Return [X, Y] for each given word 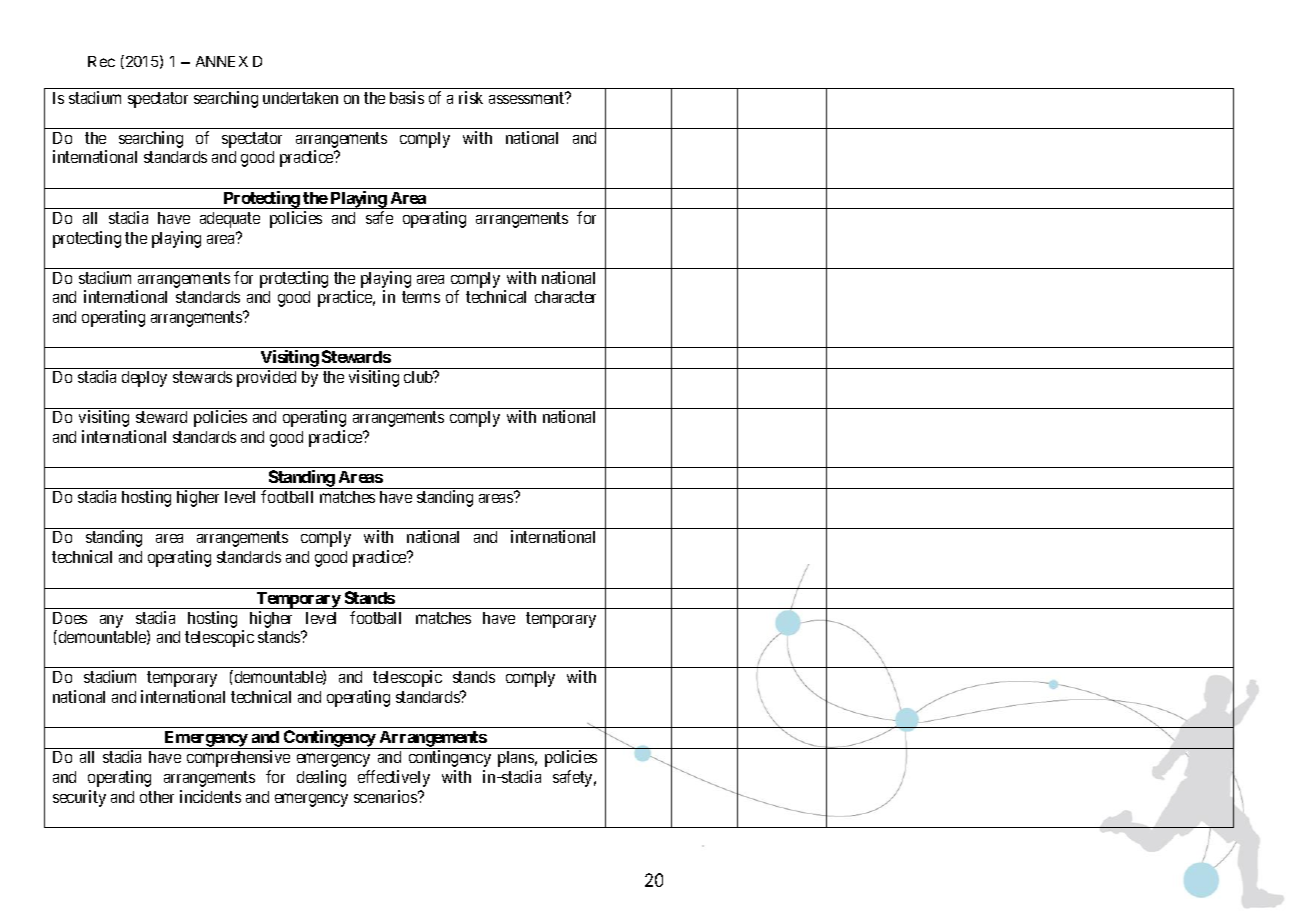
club [419, 377]
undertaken [300, 98]
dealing [321, 778]
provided [266, 378]
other [157, 797]
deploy [144, 379]
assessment [528, 98]
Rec [101, 61]
